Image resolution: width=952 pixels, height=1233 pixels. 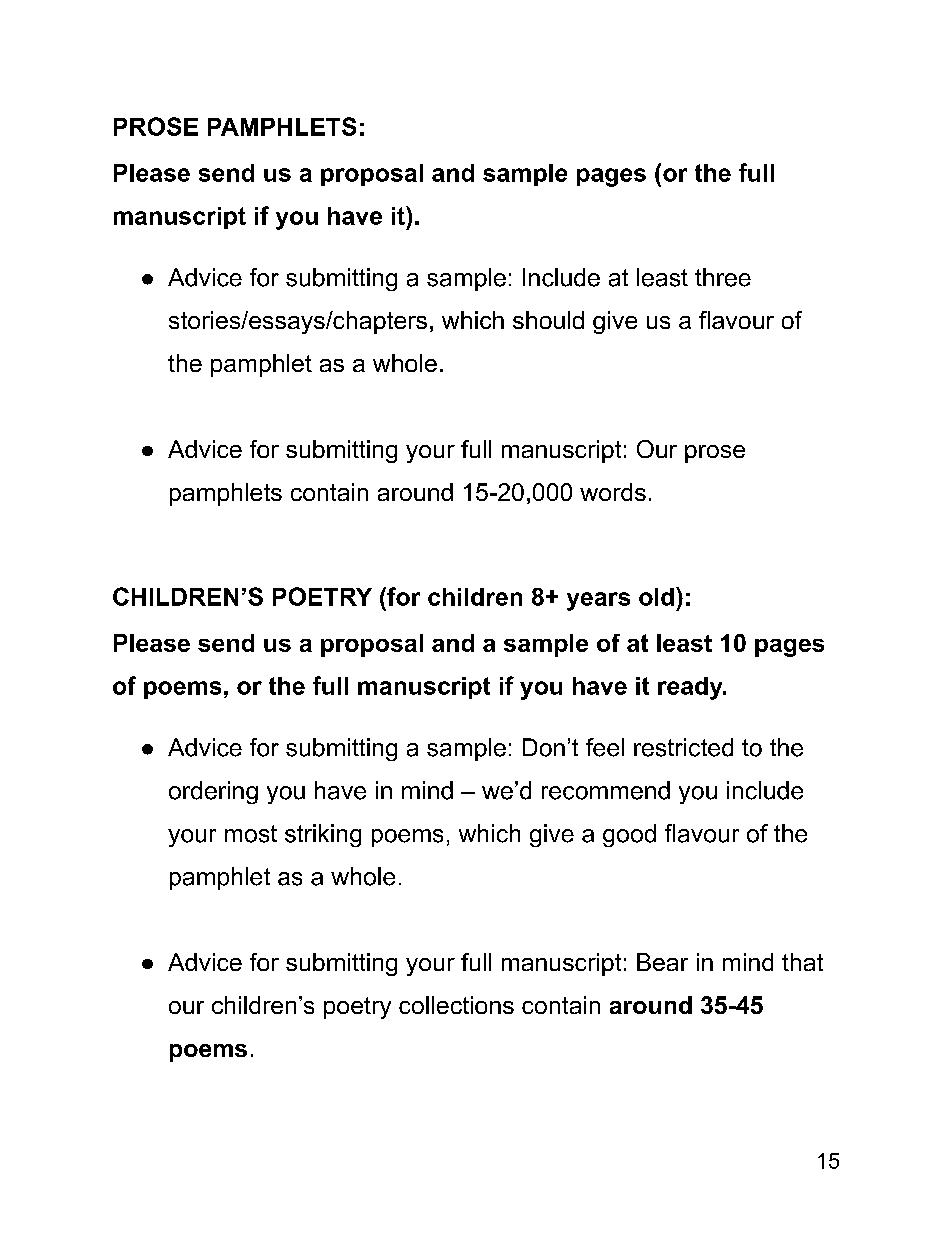 I want to click on most, so click(x=251, y=834).
